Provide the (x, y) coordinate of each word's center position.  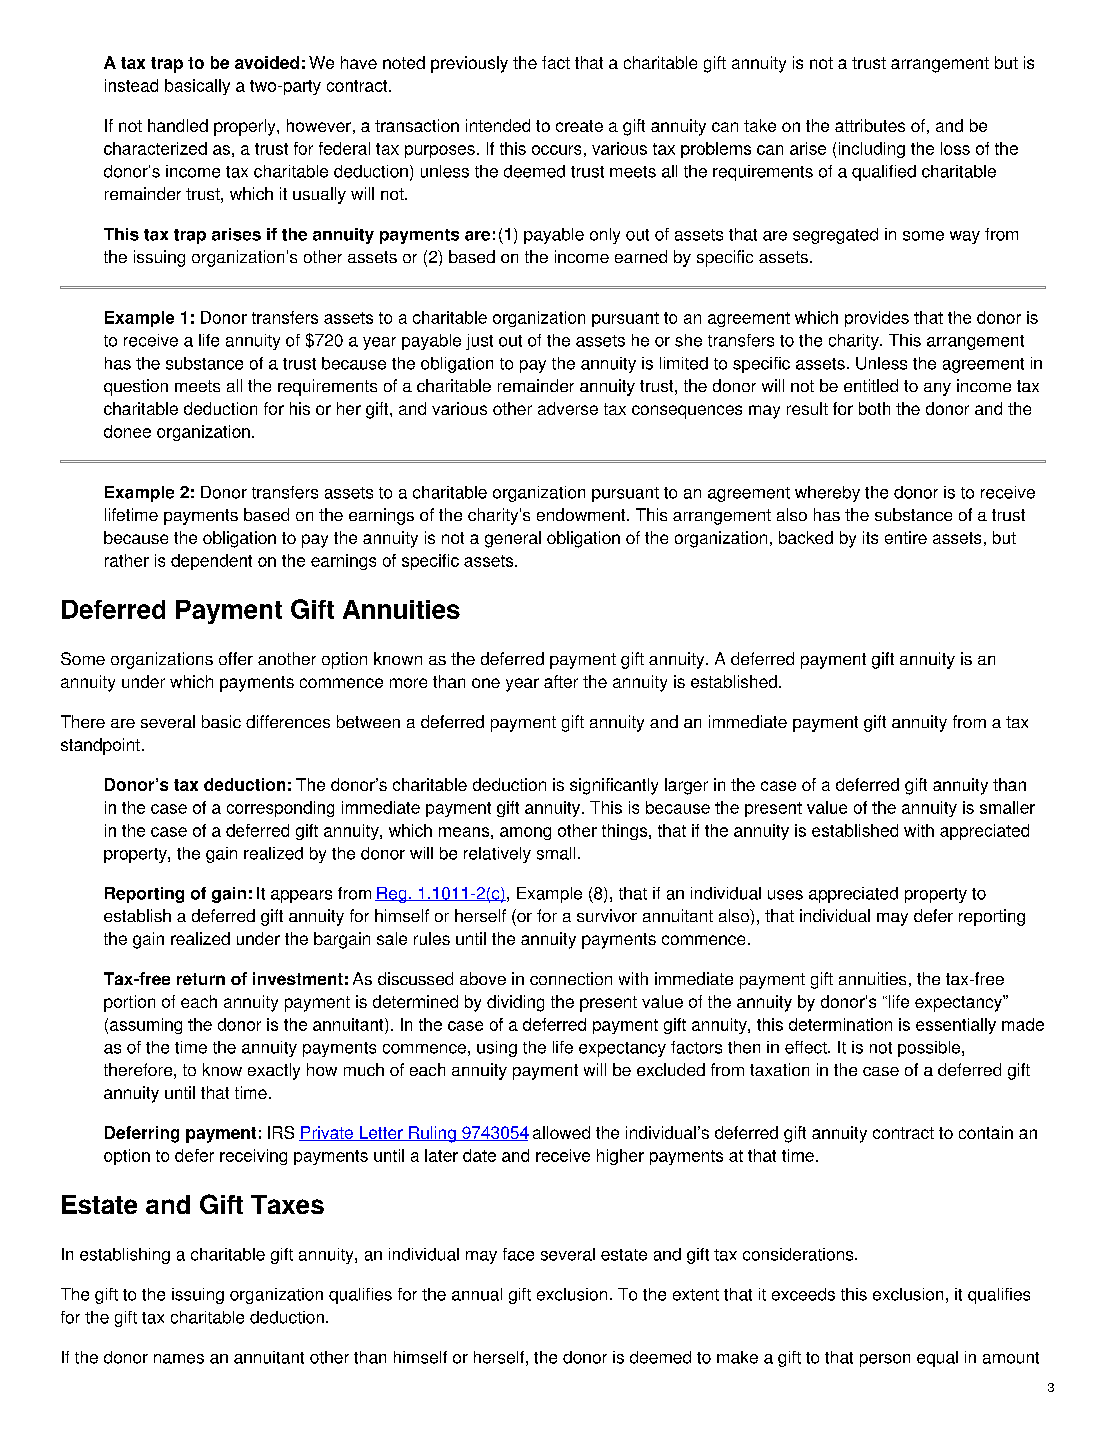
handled (178, 125)
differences (288, 721)
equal (937, 1359)
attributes (870, 125)
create (579, 126)
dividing (515, 1003)
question (136, 387)
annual (477, 1294)
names (179, 1359)
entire (906, 537)
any (937, 389)
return (201, 979)
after (561, 681)
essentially (956, 1026)
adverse (568, 408)
